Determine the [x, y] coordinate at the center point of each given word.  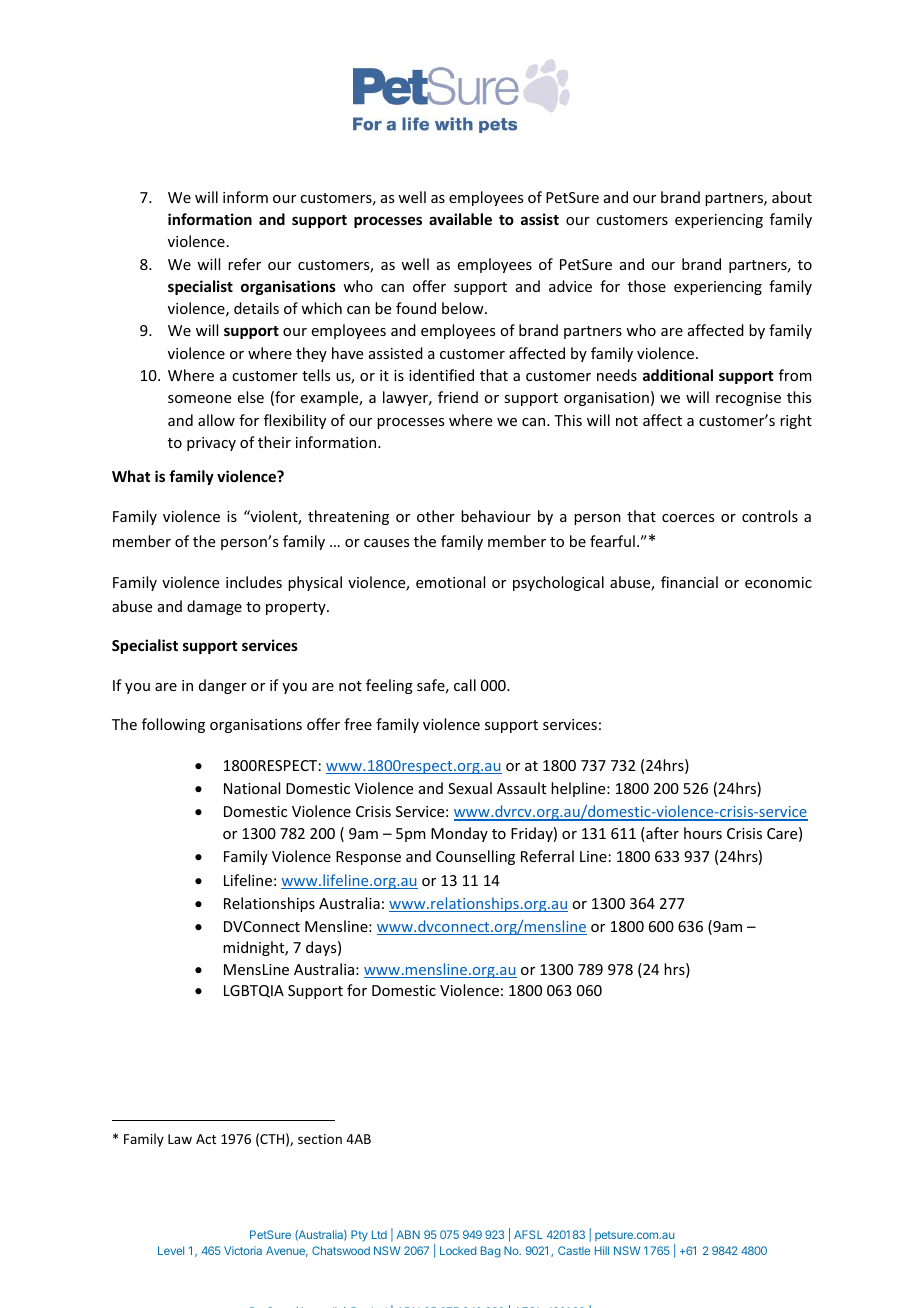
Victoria [243, 1250]
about [792, 197]
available [460, 219]
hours [703, 833]
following [173, 725]
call [465, 685]
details [256, 308]
